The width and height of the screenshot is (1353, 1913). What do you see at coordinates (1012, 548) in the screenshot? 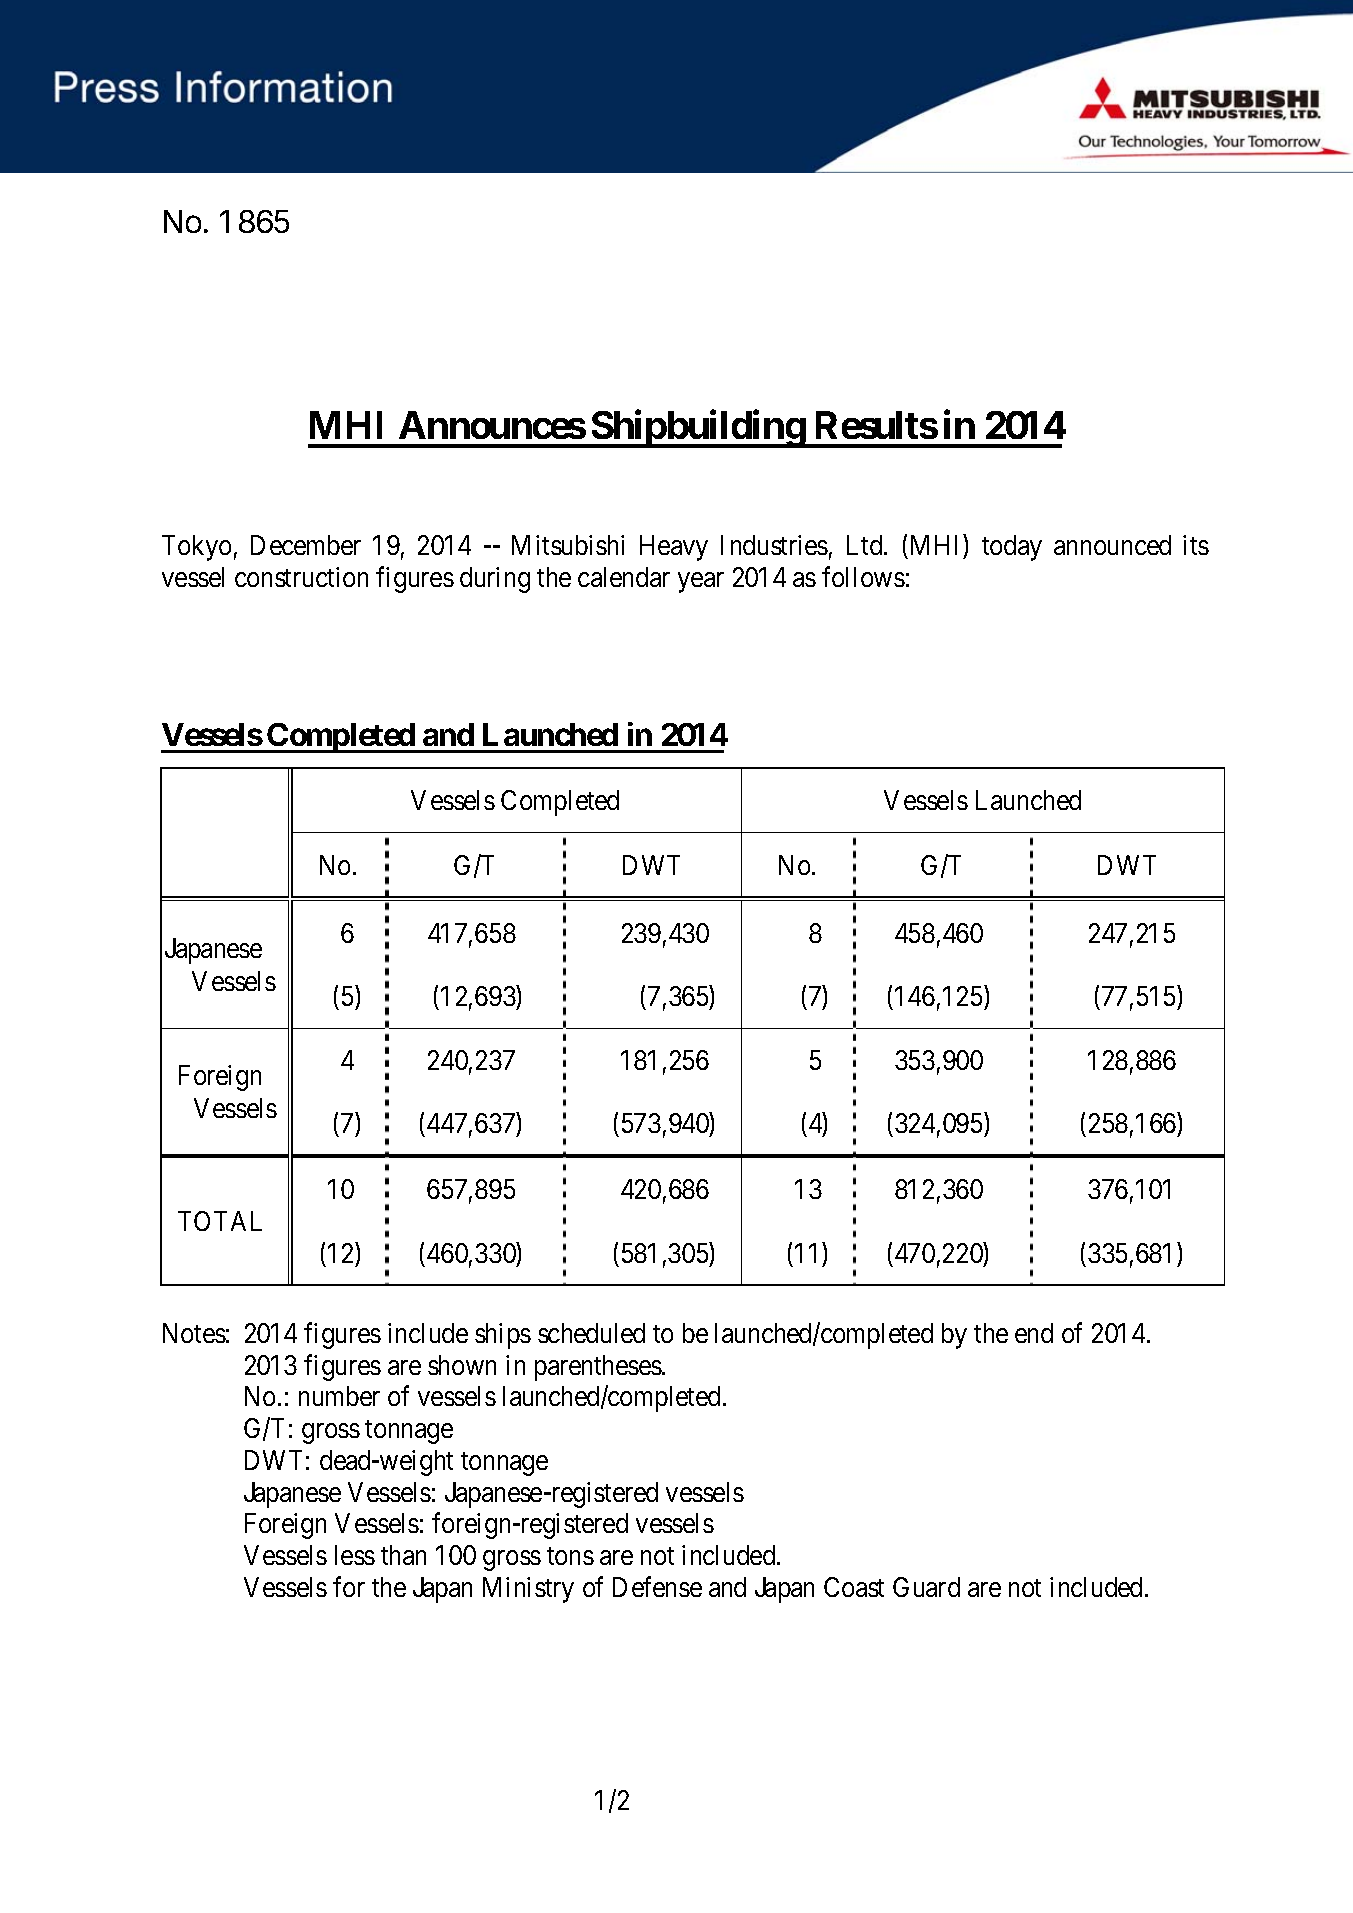
I see `today` at bounding box center [1012, 548].
